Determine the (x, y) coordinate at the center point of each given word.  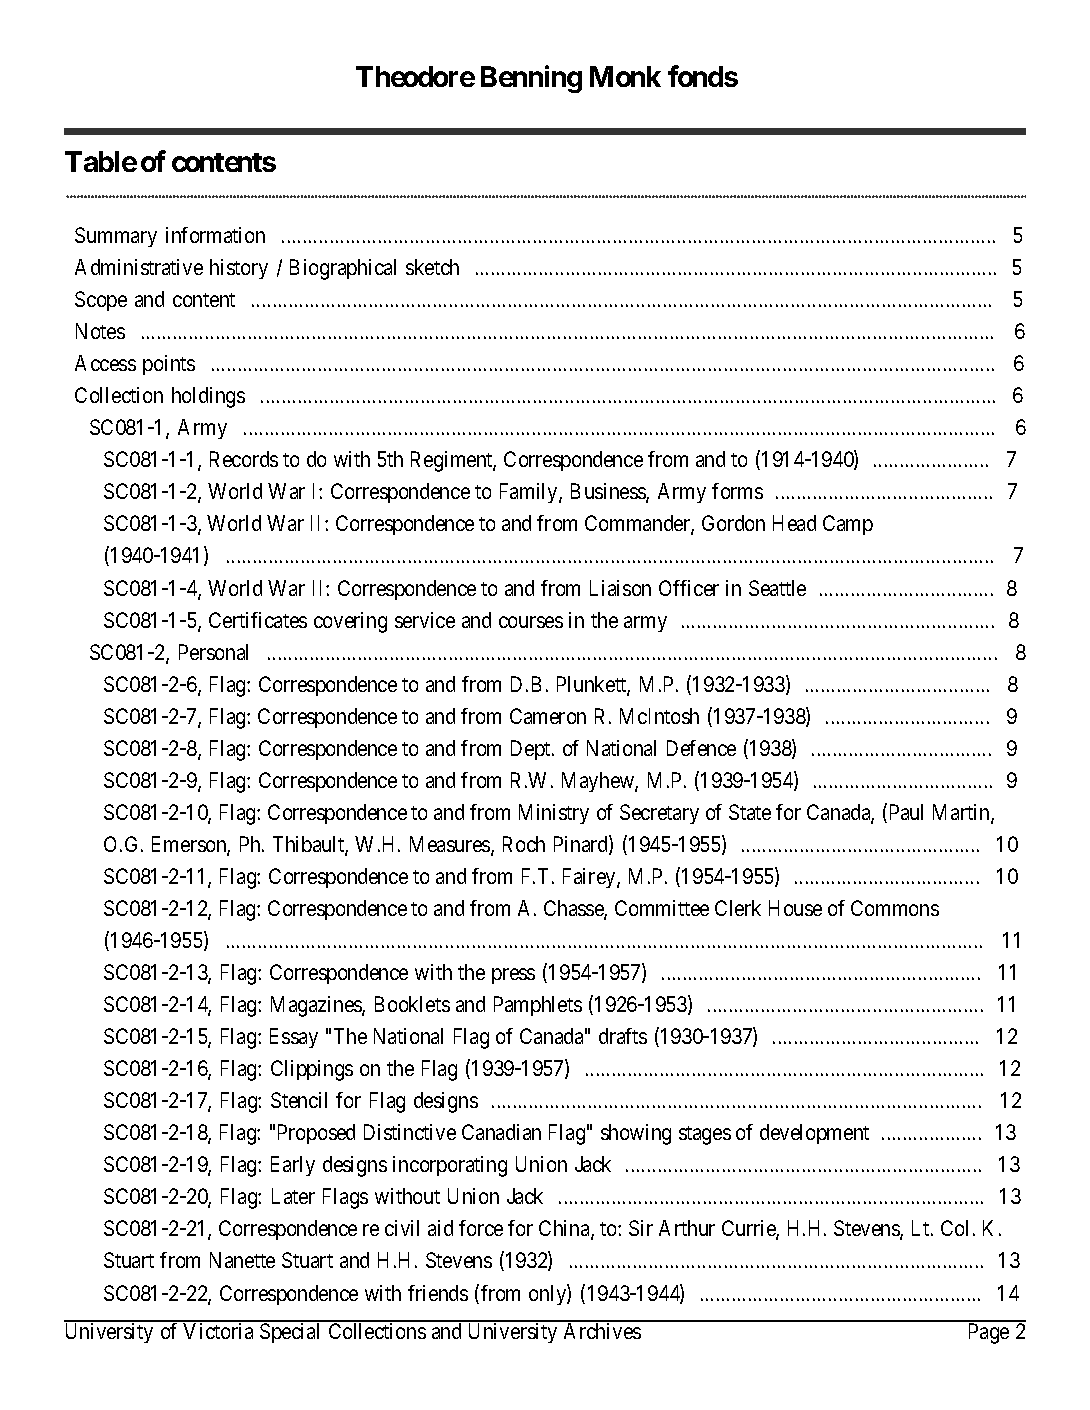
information (215, 235)
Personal (213, 652)
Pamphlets (538, 1006)
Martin (962, 813)
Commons (895, 908)
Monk (625, 76)
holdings (208, 397)
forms (737, 491)
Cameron (548, 716)
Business (609, 493)
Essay (294, 1038)
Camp (848, 525)
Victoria (218, 1331)
